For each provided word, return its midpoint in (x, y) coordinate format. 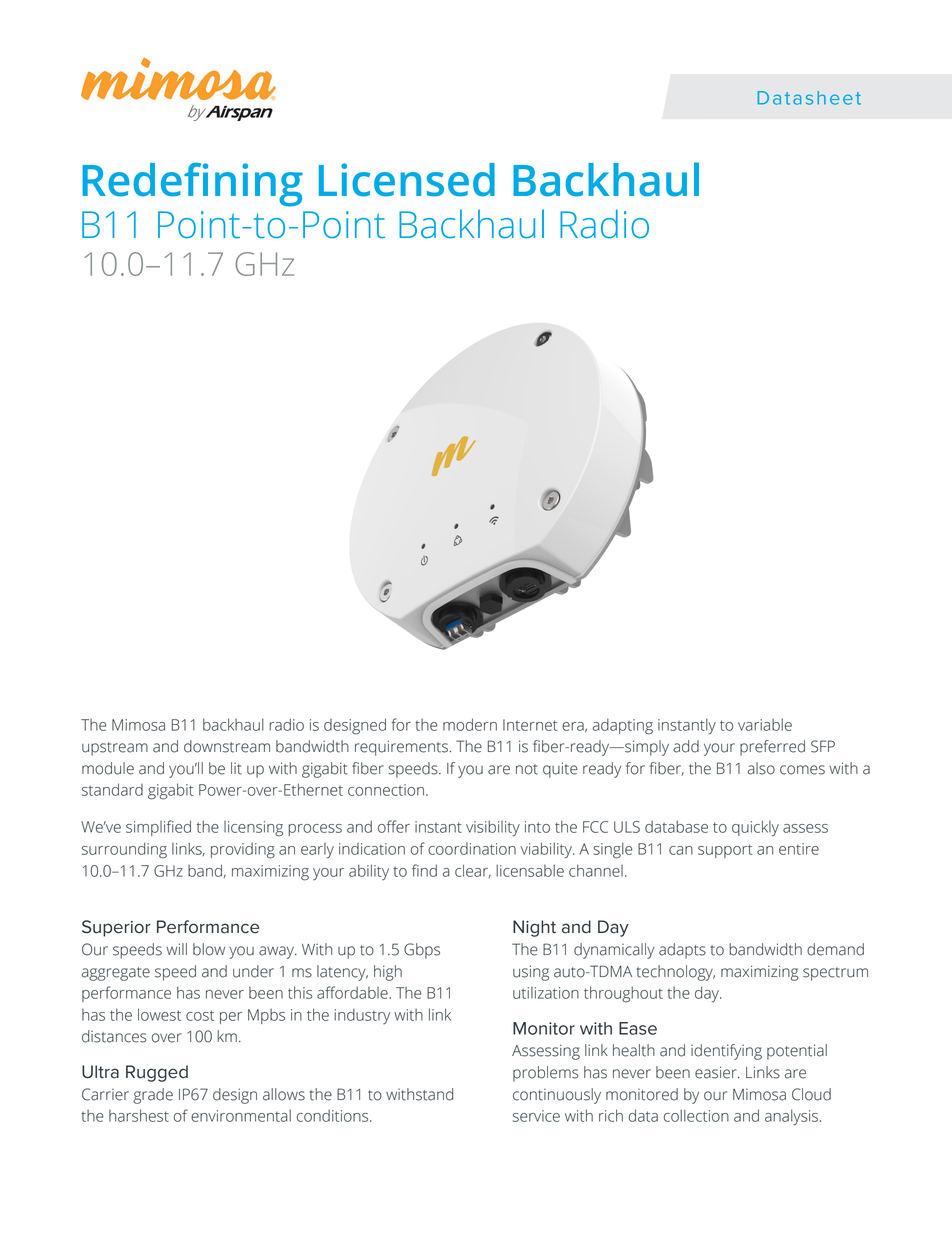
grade (153, 1096)
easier (717, 1072)
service (536, 1116)
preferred (772, 748)
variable (765, 724)
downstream (227, 746)
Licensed (407, 180)
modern (470, 724)
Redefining (192, 185)
